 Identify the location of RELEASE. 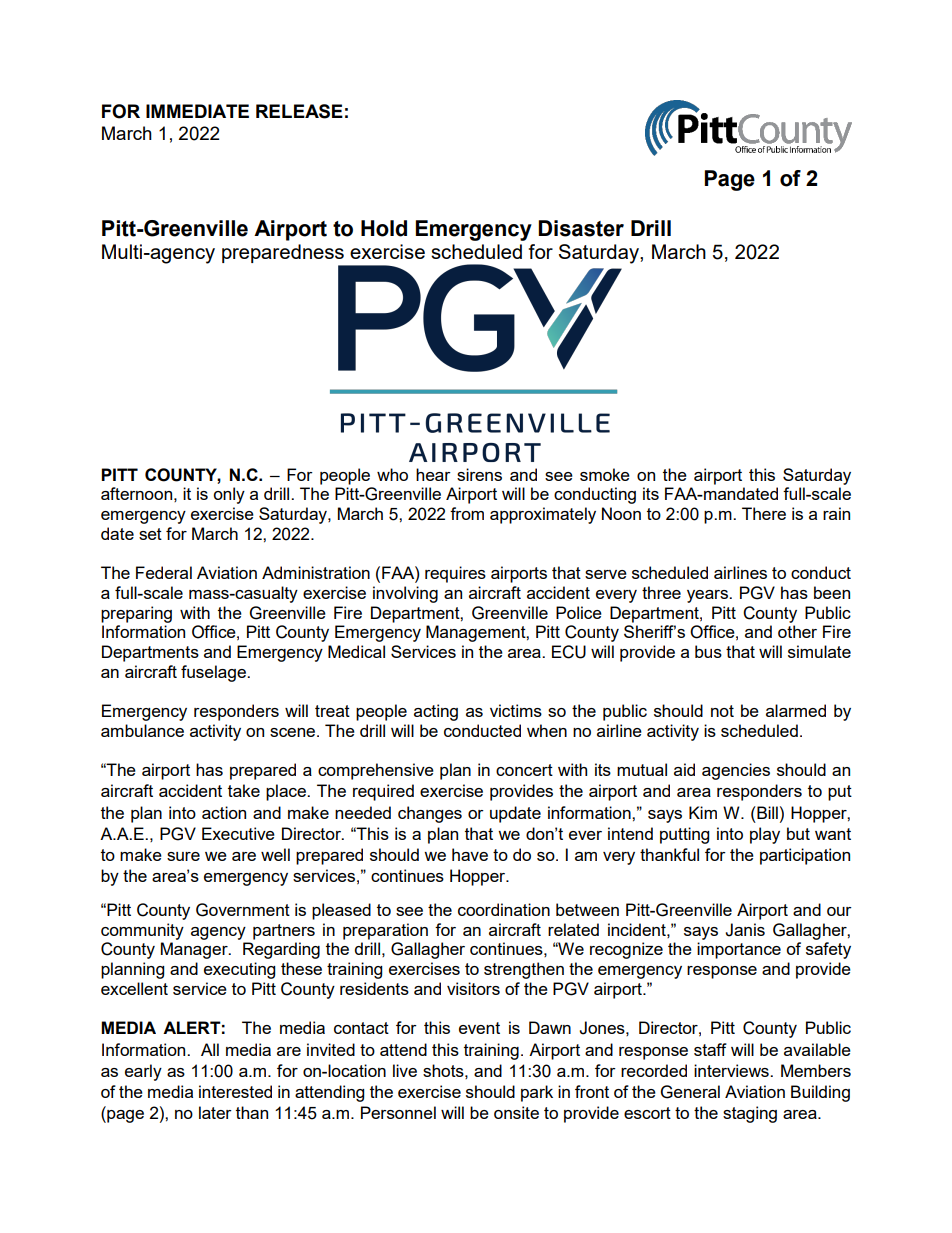
(299, 111).
